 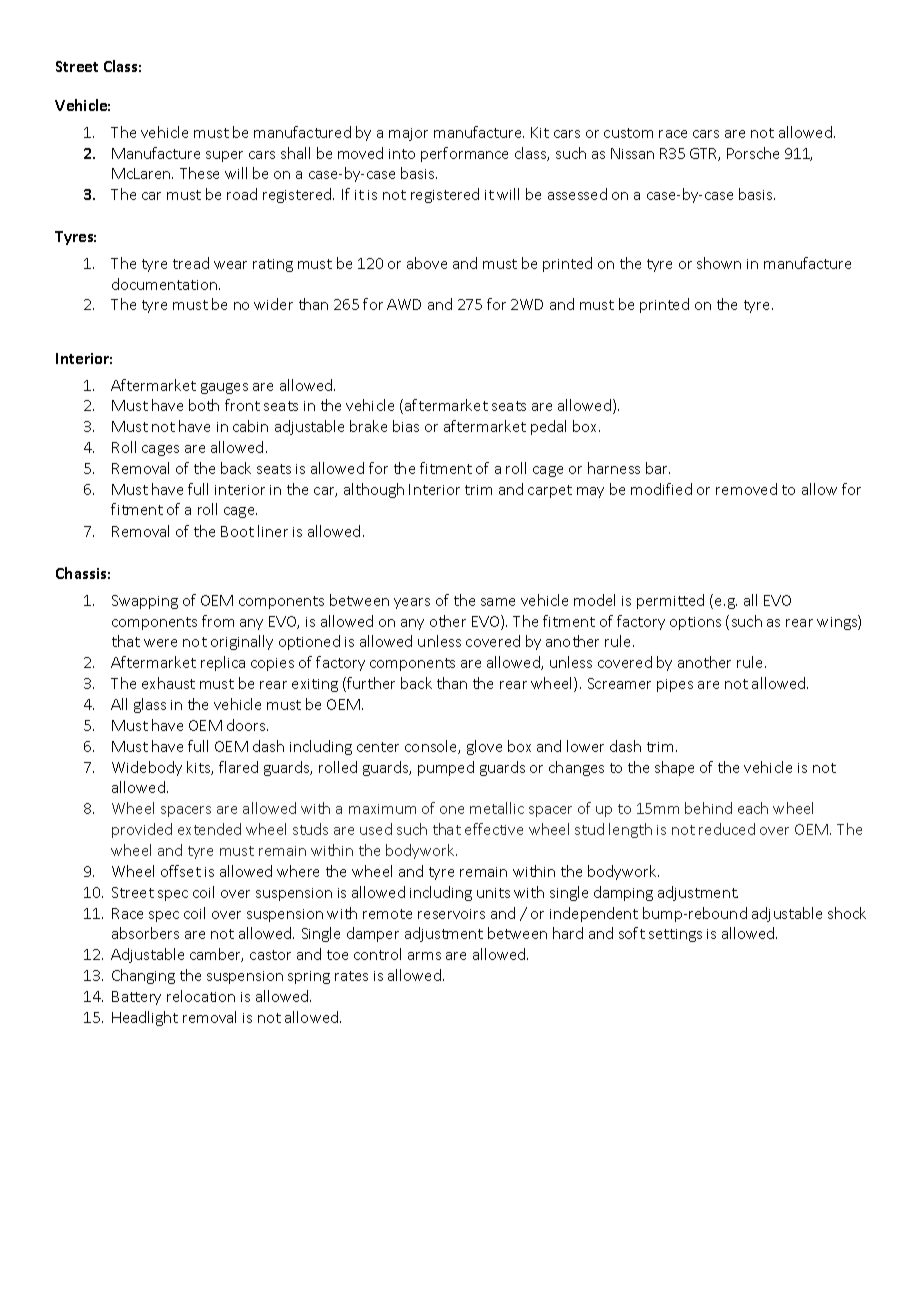 What do you see at coordinates (464, 154) in the screenshot?
I see `performance` at bounding box center [464, 154].
